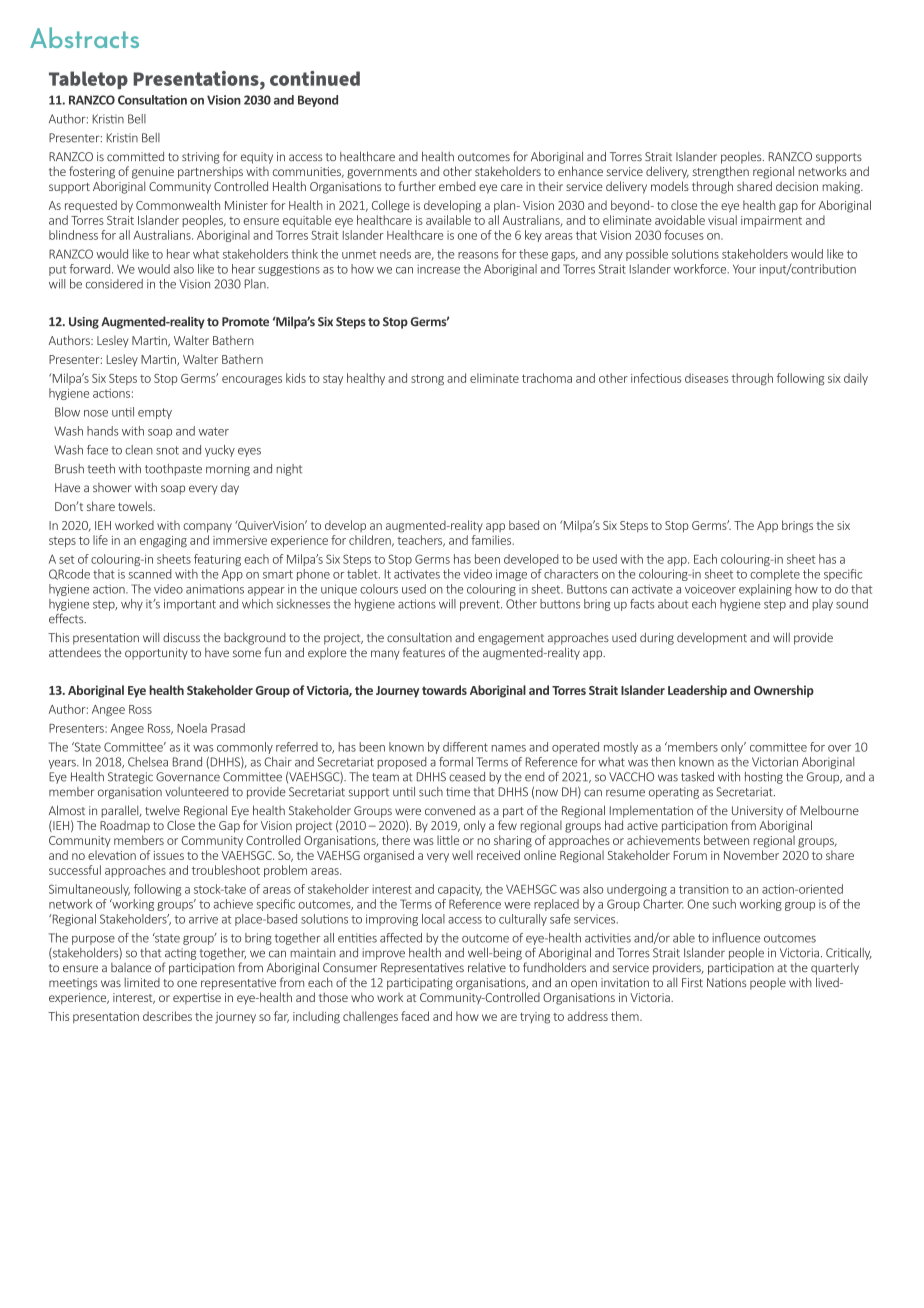  Describe the element at coordinates (84, 37) in the screenshot. I see `Abstracts` at that location.
